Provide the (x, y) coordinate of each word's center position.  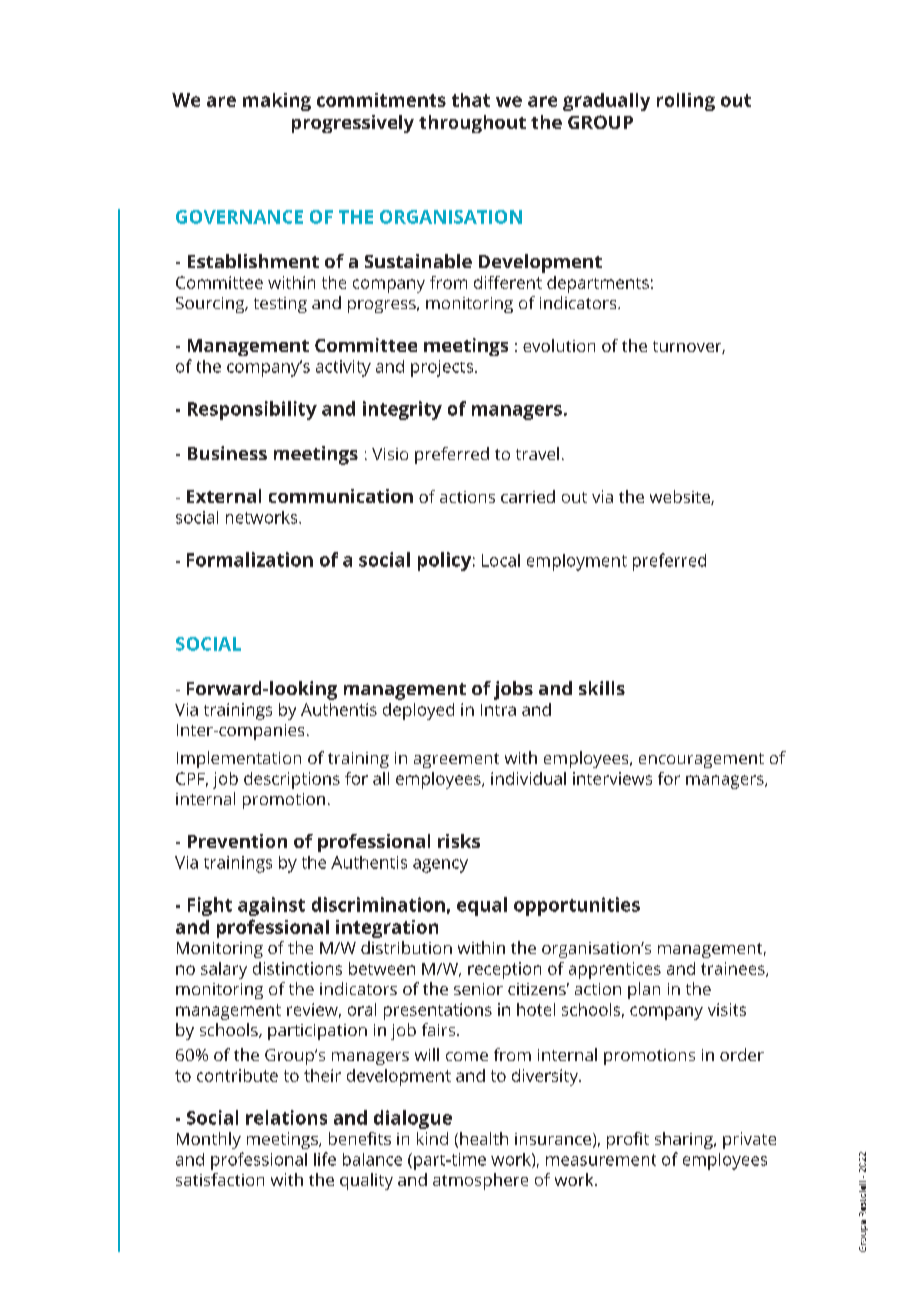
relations (286, 1117)
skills (602, 688)
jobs (513, 690)
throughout (472, 124)
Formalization (250, 559)
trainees (734, 969)
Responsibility (252, 410)
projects (442, 368)
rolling (686, 102)
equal (482, 906)
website (681, 497)
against (271, 906)
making (277, 102)
